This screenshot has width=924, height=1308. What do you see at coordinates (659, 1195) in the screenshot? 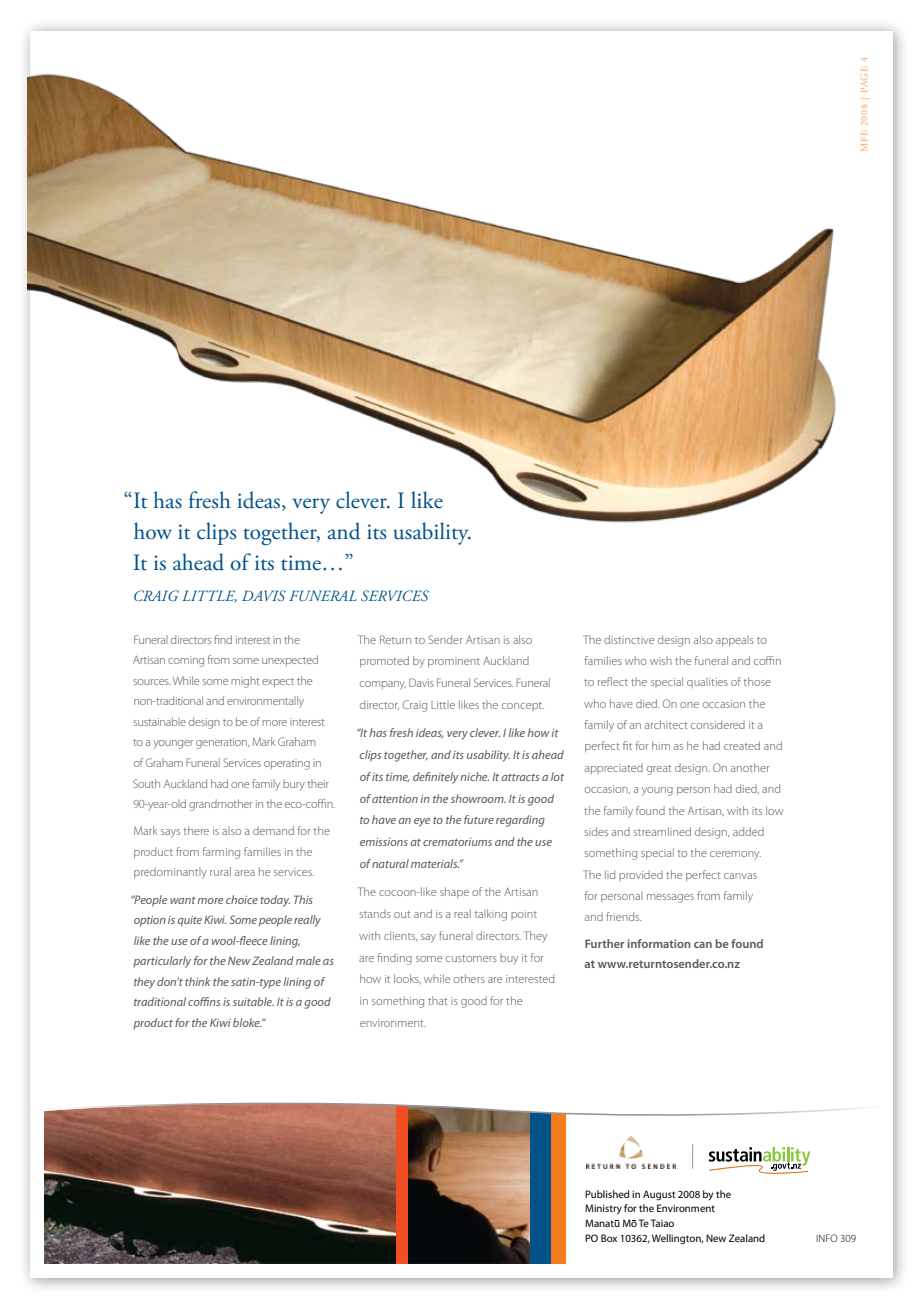
I see `August` at bounding box center [659, 1195].
